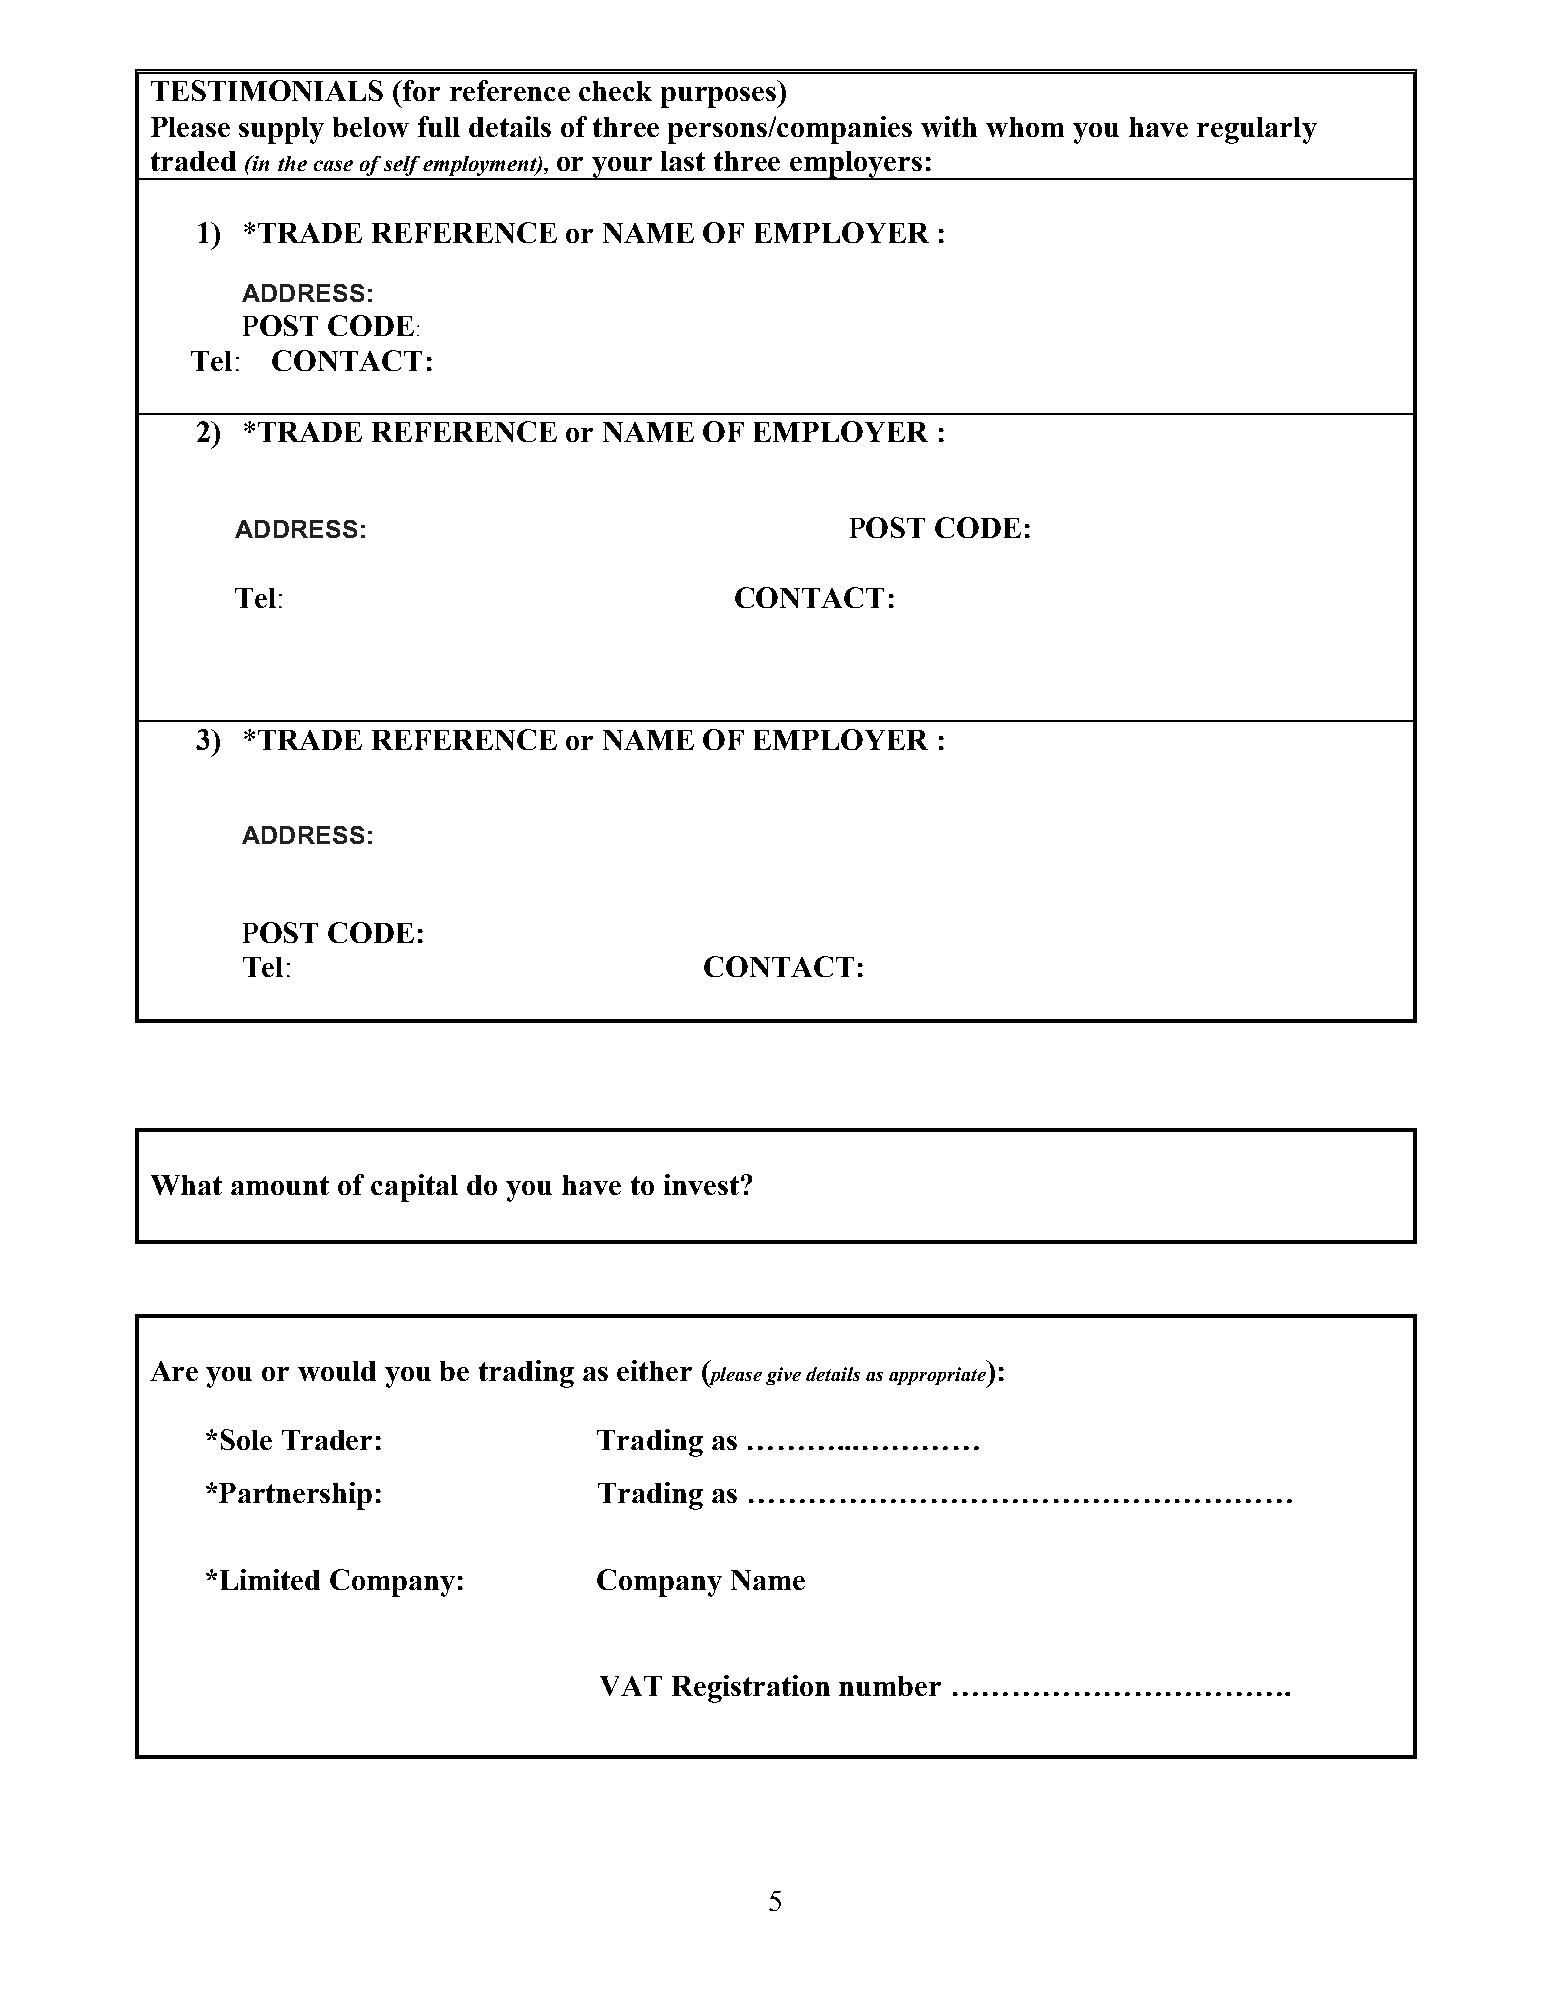 The width and height of the image is (1552, 2009). What do you see at coordinates (751, 1689) in the image?
I see `Registration` at bounding box center [751, 1689].
